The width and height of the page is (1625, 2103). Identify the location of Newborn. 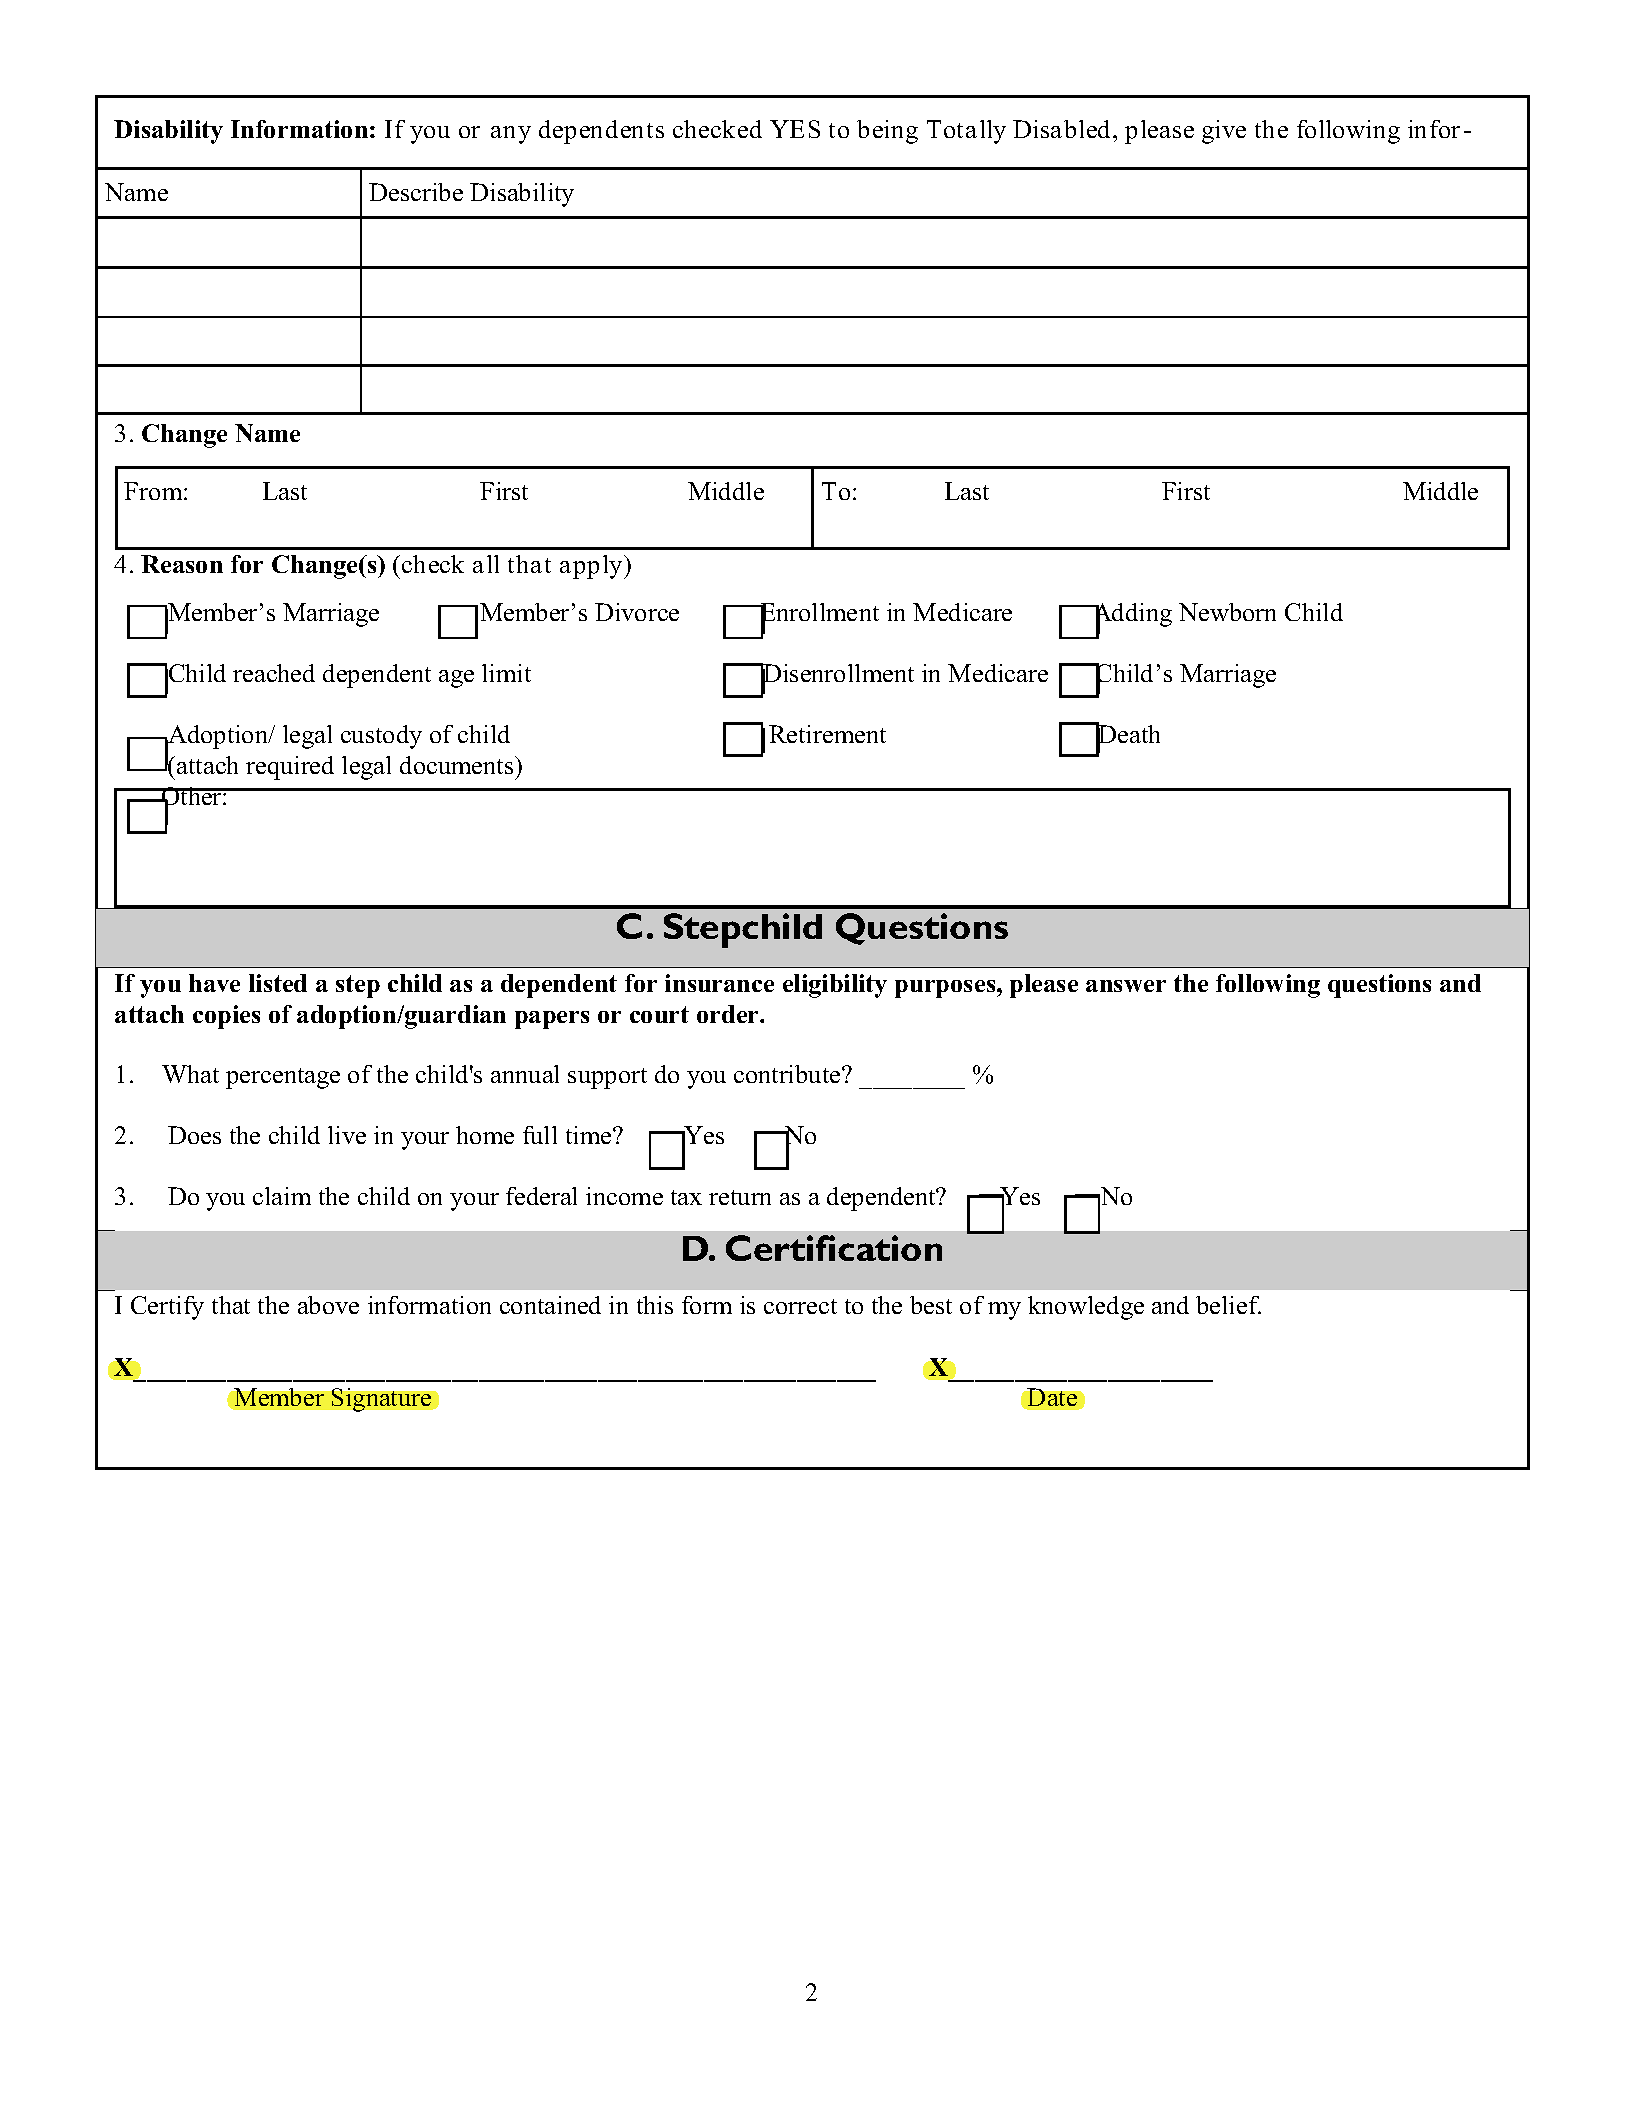
(1227, 612).
